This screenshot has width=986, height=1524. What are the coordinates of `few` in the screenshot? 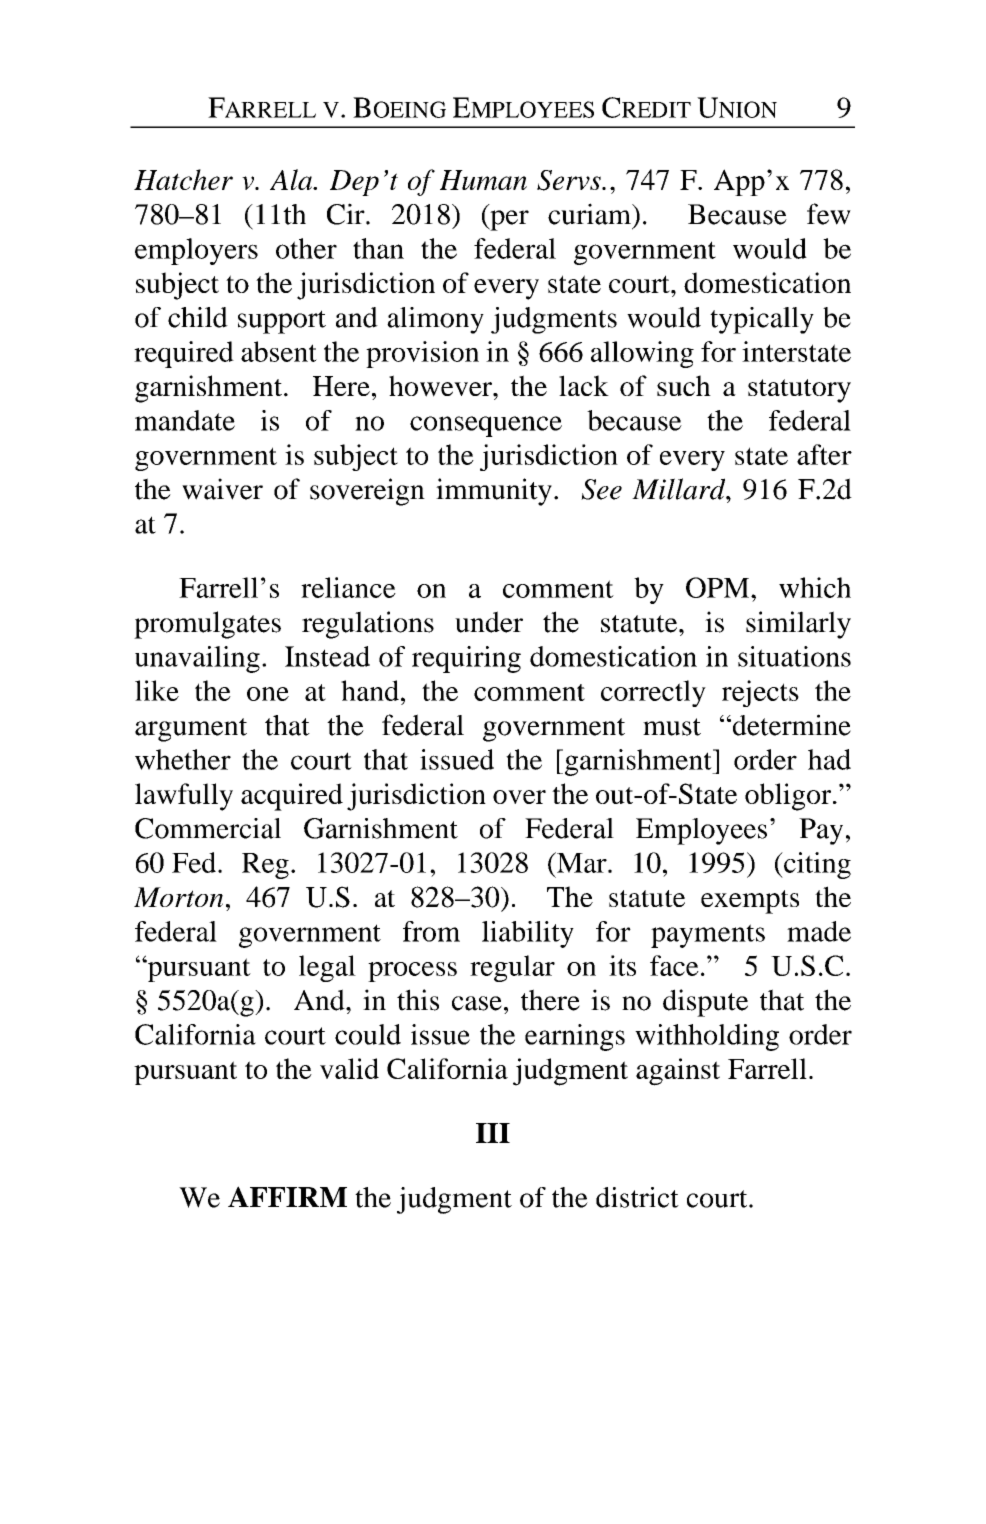 It's located at (829, 214).
